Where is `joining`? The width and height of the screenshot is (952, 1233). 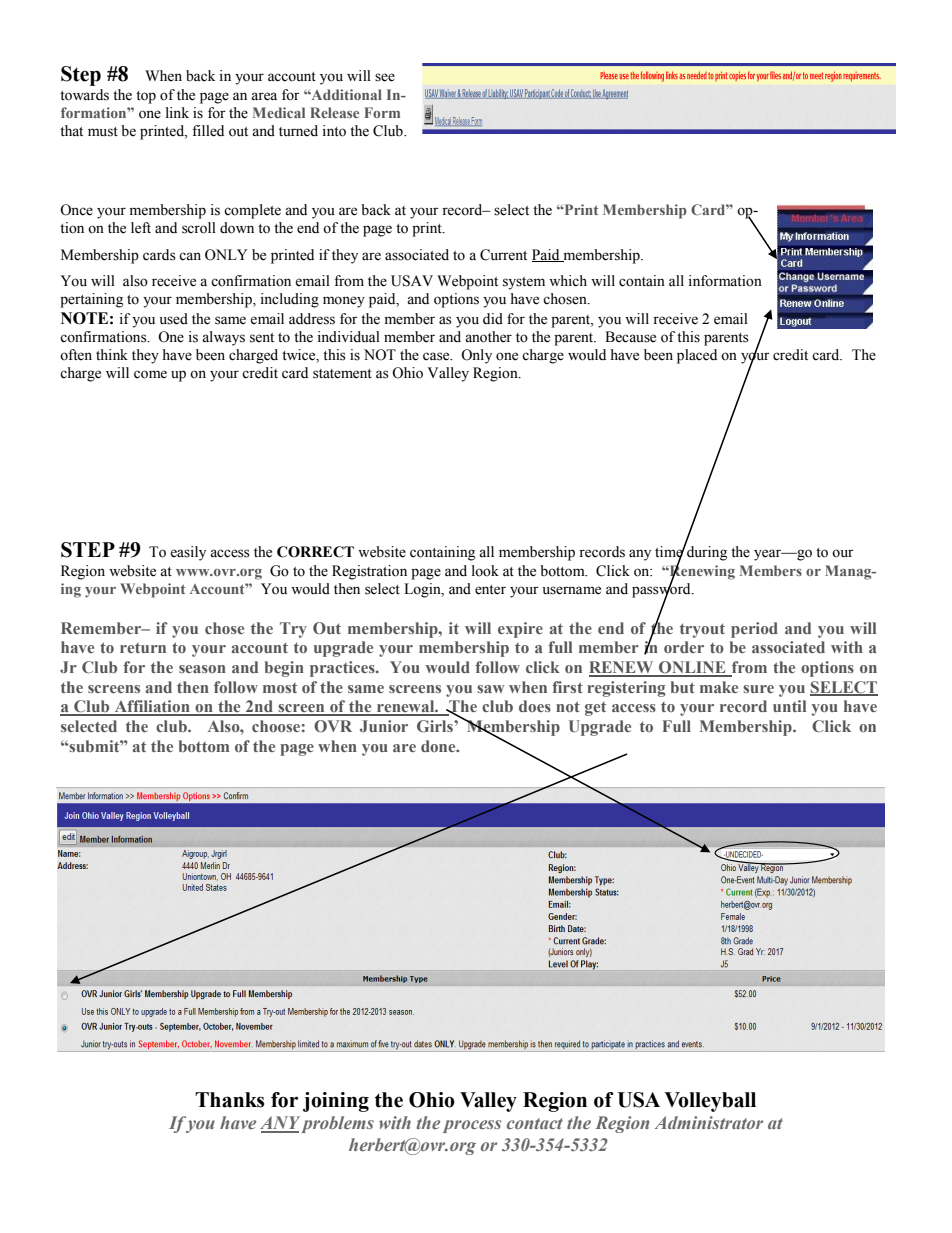 joining is located at coordinates (336, 1102).
